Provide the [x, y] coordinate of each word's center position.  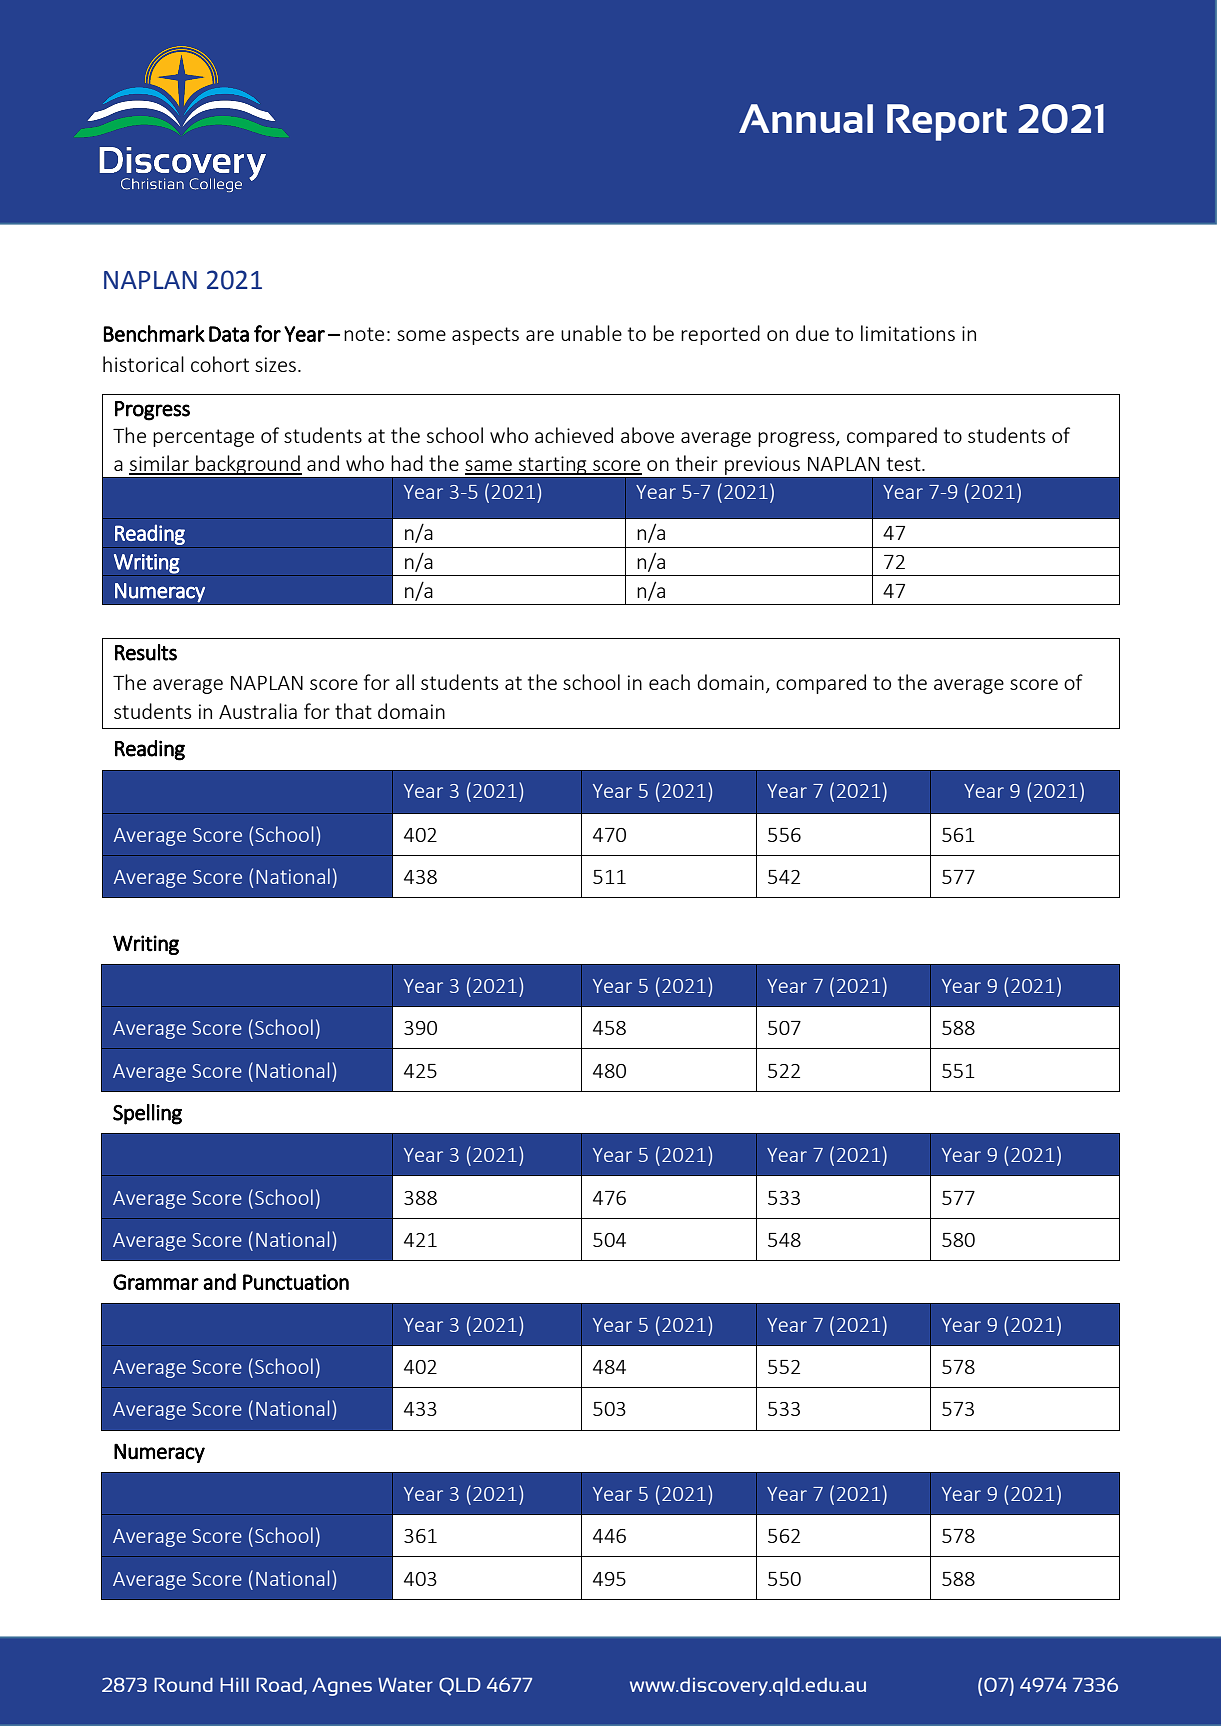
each [669, 682]
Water [405, 1685]
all [405, 682]
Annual [806, 118]
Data [229, 334]
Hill [234, 1685]
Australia [258, 711]
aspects [485, 336]
